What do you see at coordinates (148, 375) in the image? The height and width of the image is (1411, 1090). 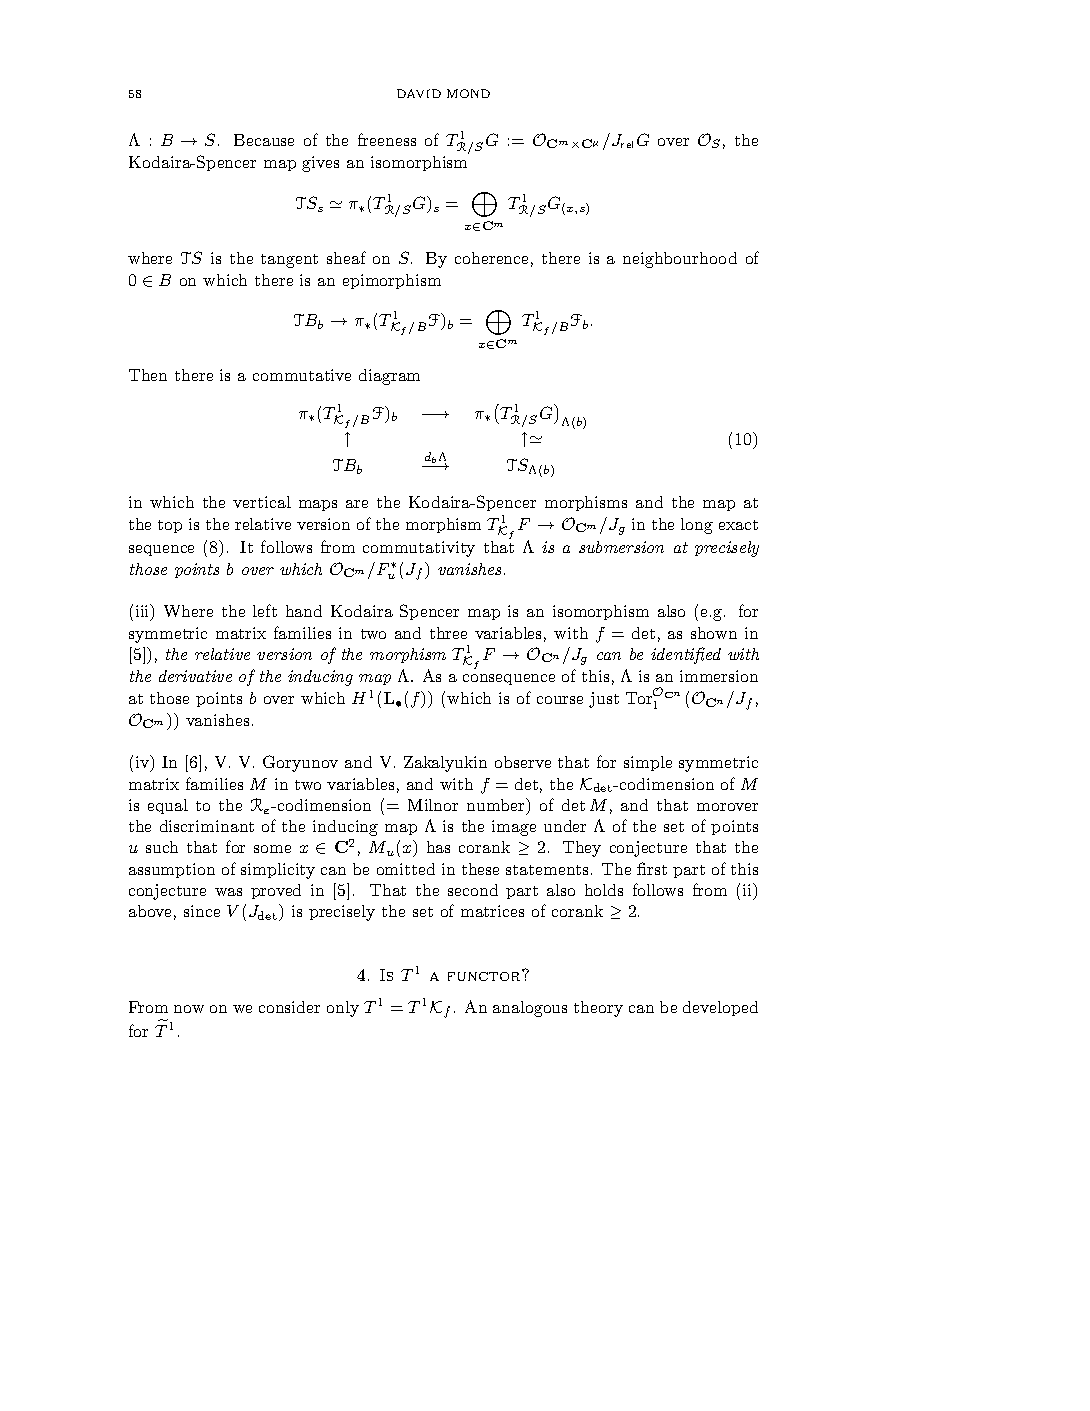 I see `Then` at bounding box center [148, 375].
